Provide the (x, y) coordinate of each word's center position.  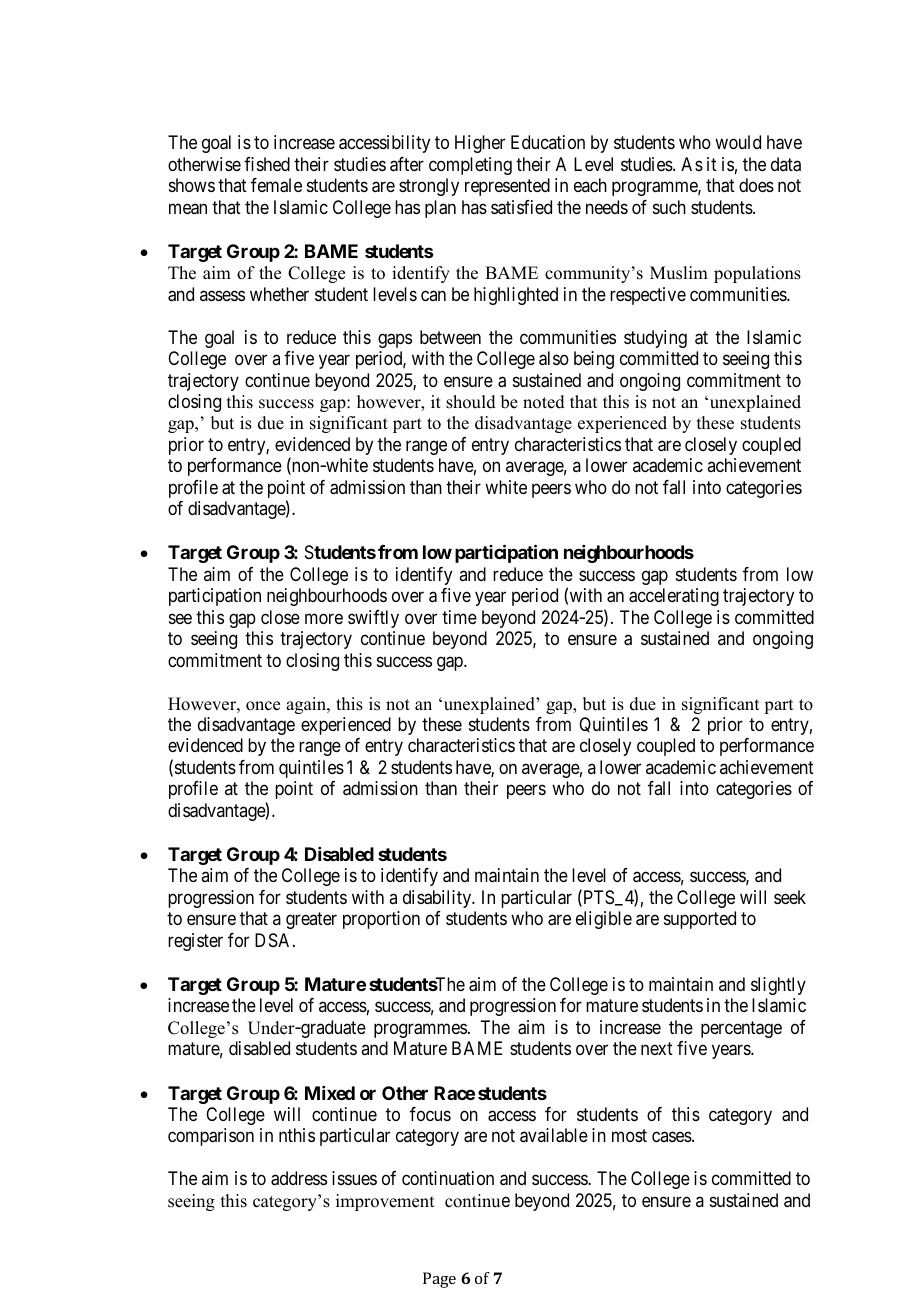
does (756, 185)
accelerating (674, 597)
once (263, 706)
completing (470, 166)
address (299, 1178)
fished (267, 164)
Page (439, 1280)
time (459, 617)
